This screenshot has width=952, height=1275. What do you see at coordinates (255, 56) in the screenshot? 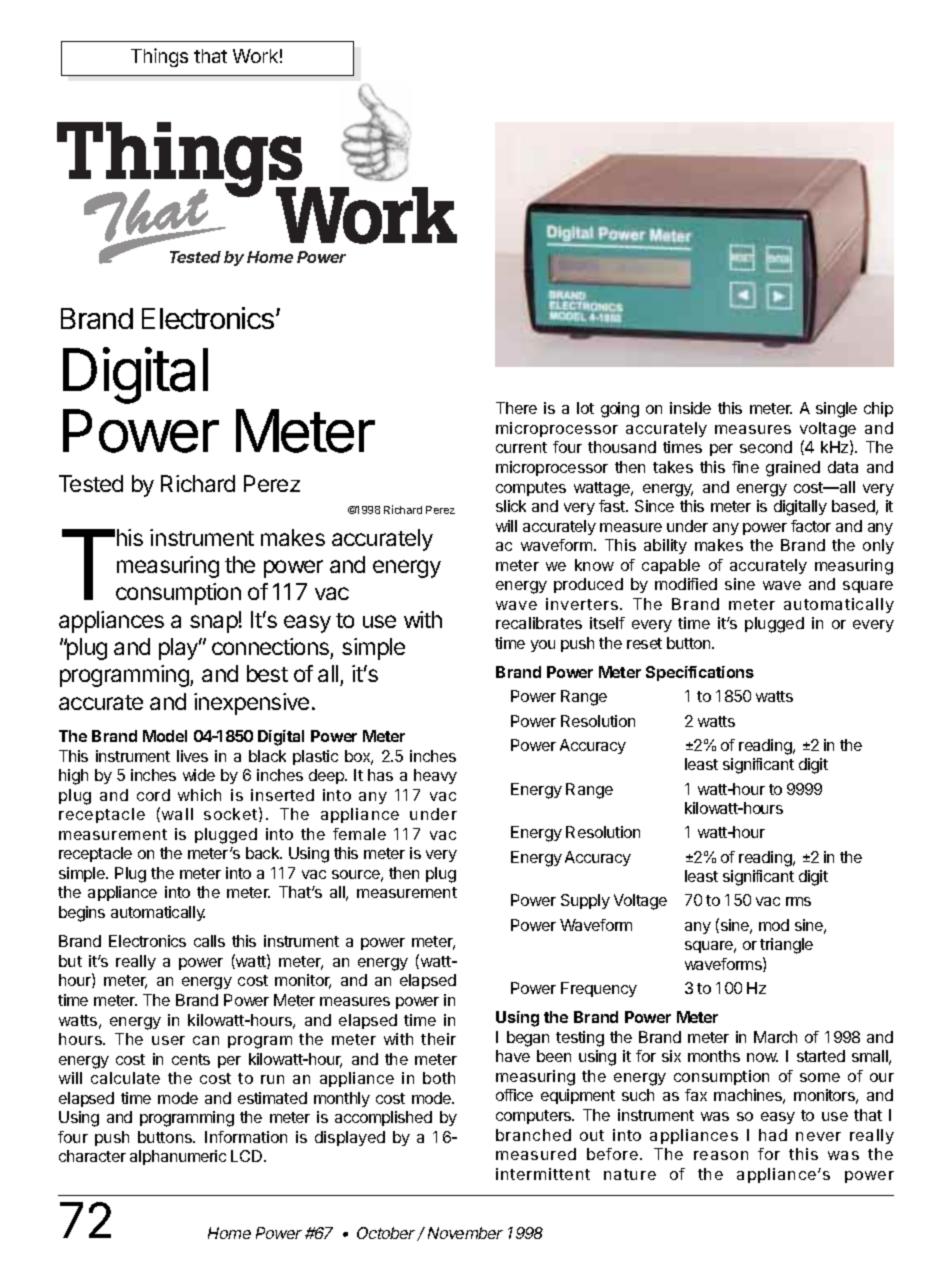
I see `Work` at bounding box center [255, 56].
